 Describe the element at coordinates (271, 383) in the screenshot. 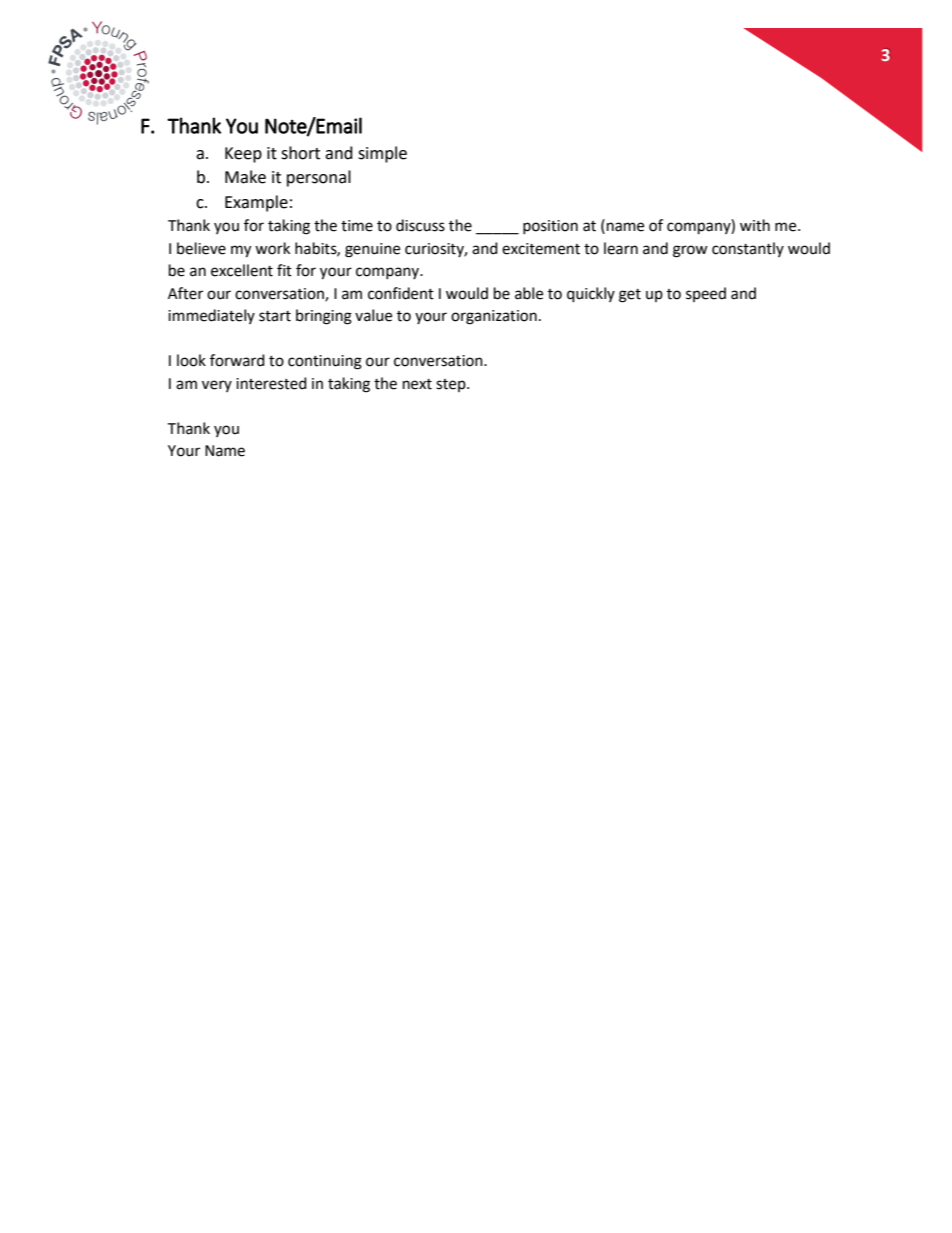

I see `interested` at that location.
